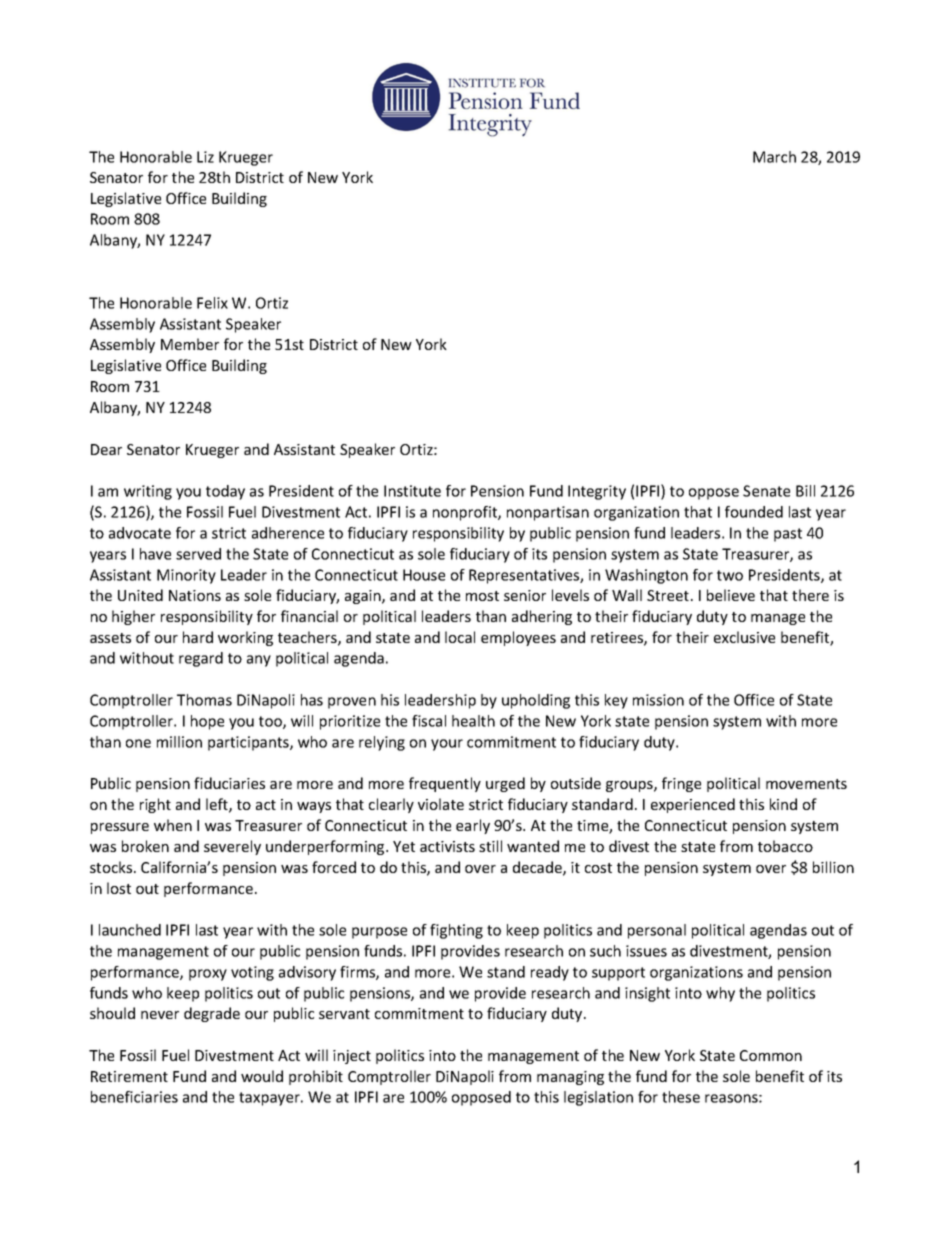 The image size is (952, 1233). Describe the element at coordinates (198, 637) in the image. I see `hard` at that location.
